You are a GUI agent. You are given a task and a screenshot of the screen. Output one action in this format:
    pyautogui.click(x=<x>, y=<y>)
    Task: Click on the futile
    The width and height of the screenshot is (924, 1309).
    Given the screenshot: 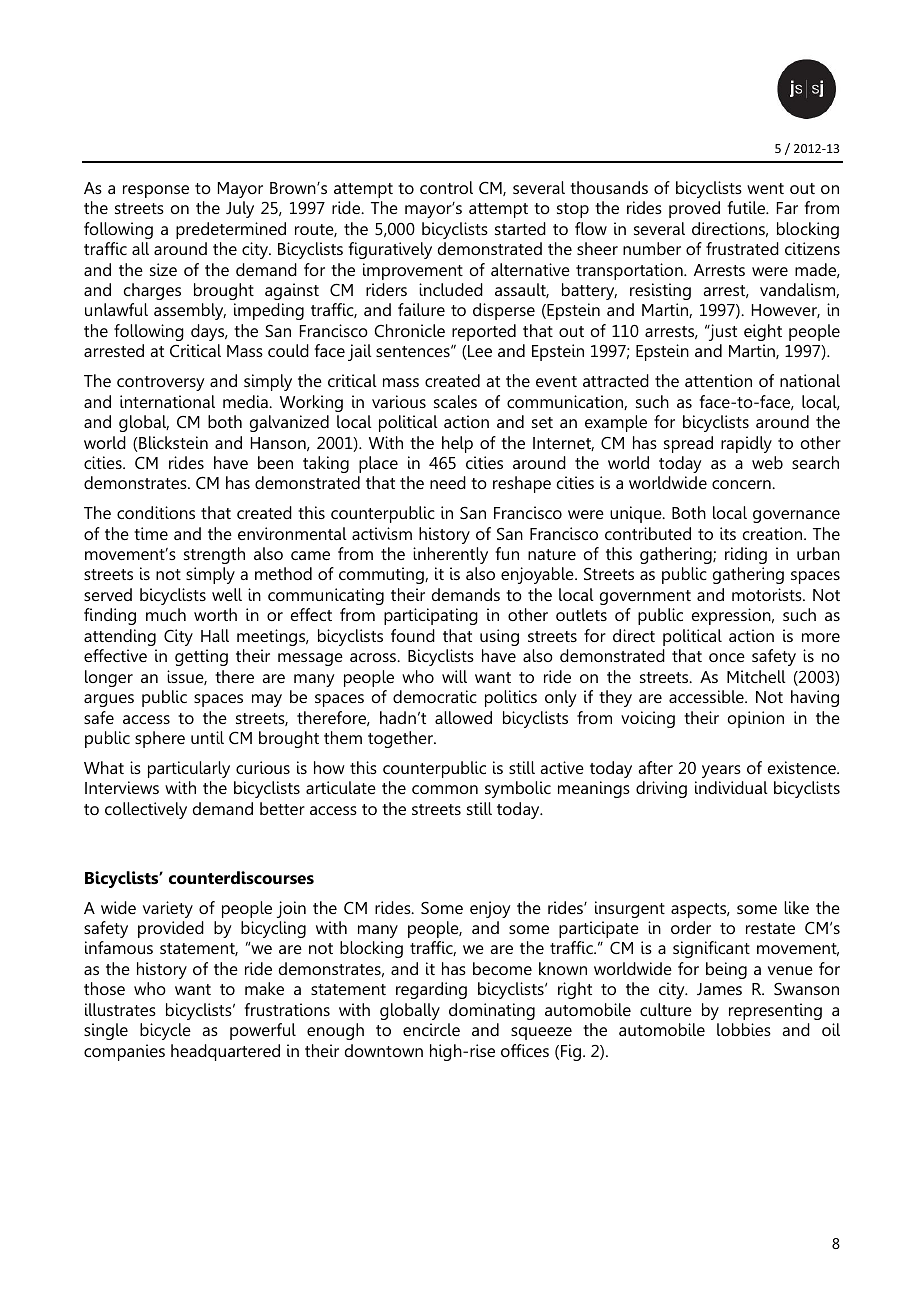 What is the action you would take?
    pyautogui.click(x=748, y=207)
